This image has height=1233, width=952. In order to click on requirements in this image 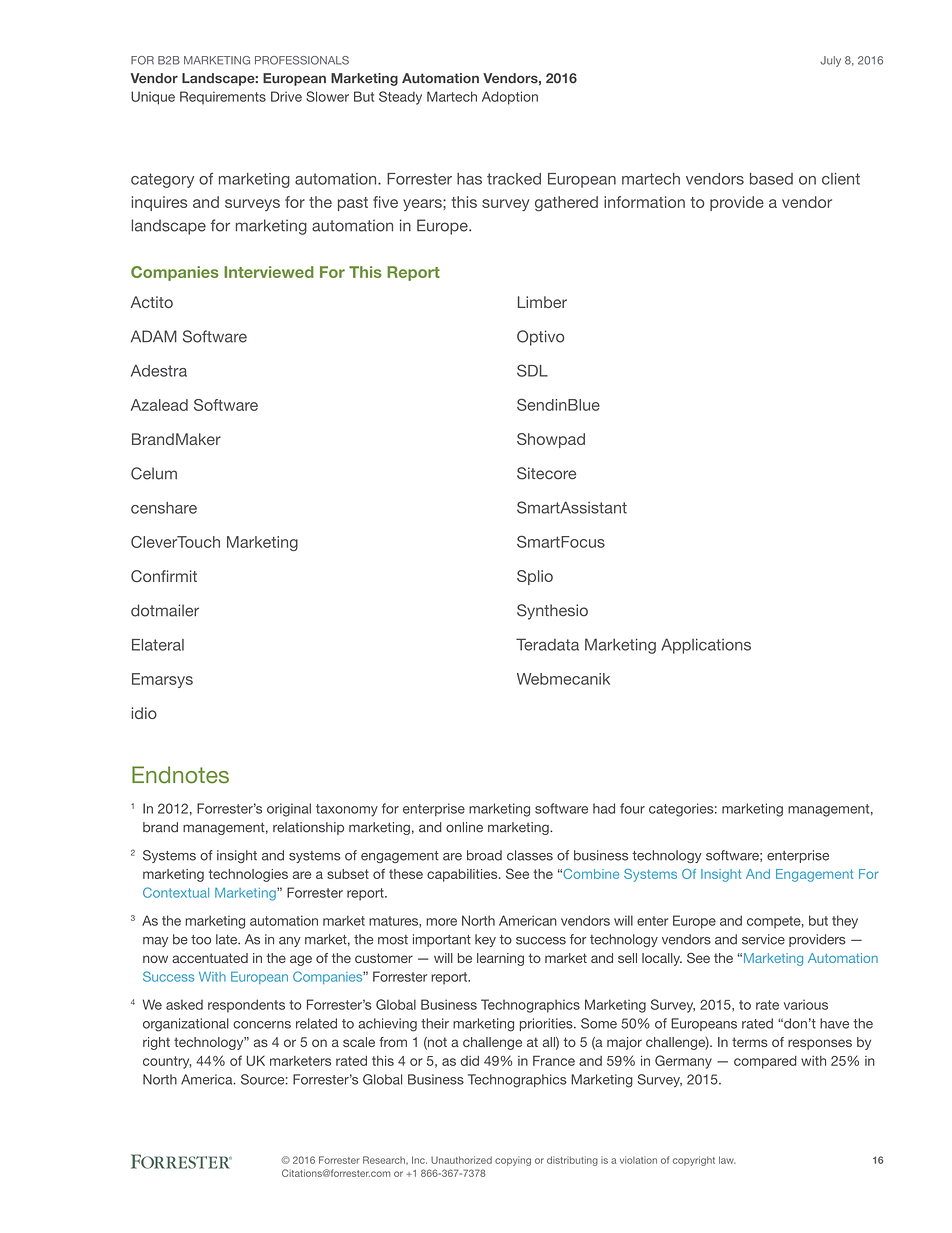, I will do `click(223, 98)`.
